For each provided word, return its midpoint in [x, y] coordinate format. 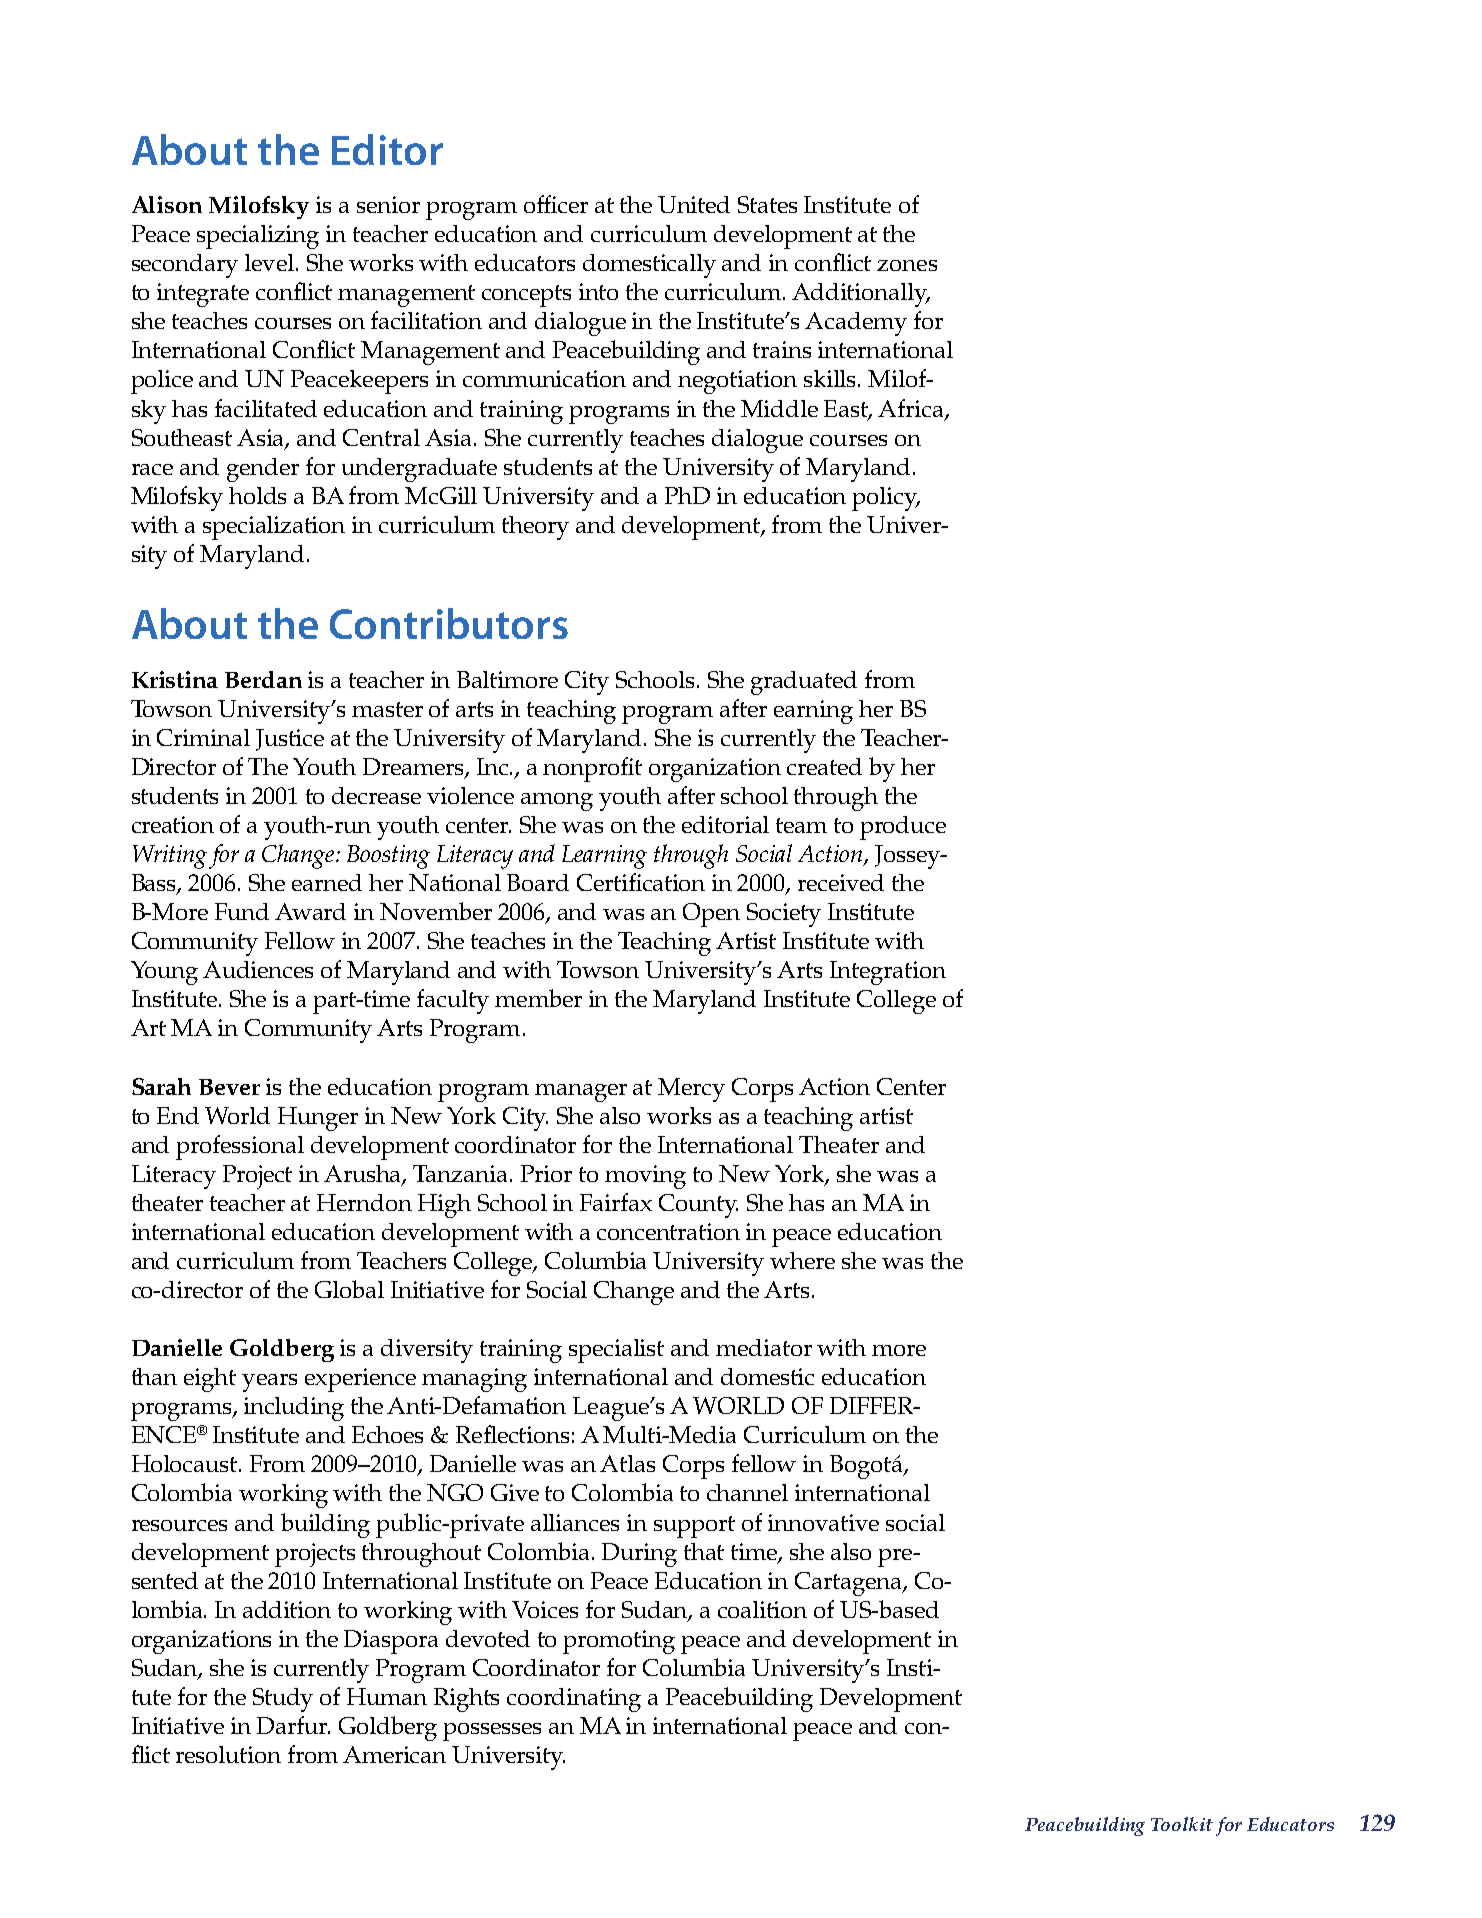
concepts [526, 296]
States [767, 204]
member [538, 998]
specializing [258, 237]
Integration [888, 973]
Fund [242, 911]
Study [283, 1700]
